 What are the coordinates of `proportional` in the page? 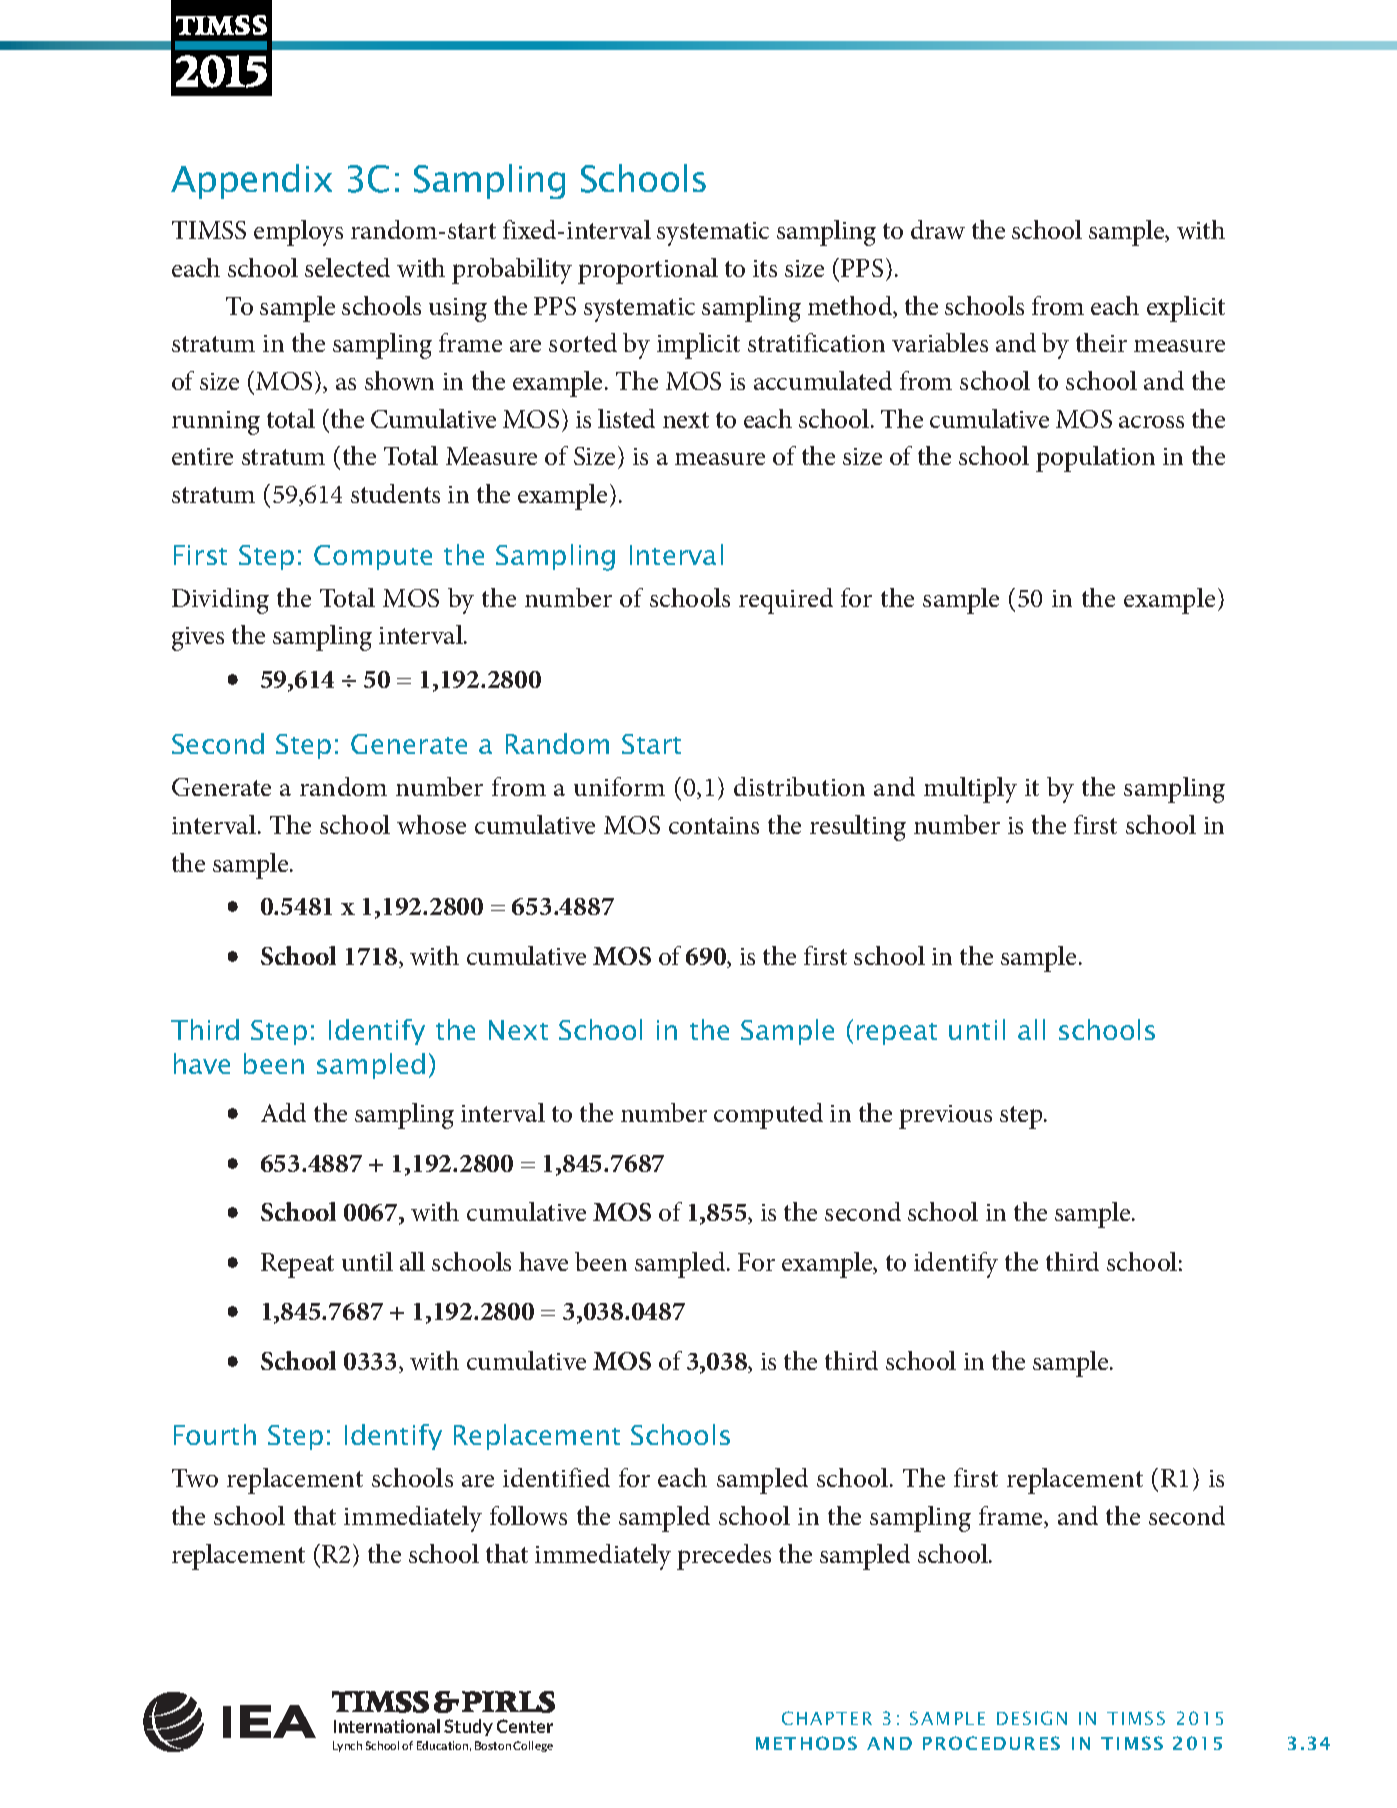 It's located at (648, 271).
